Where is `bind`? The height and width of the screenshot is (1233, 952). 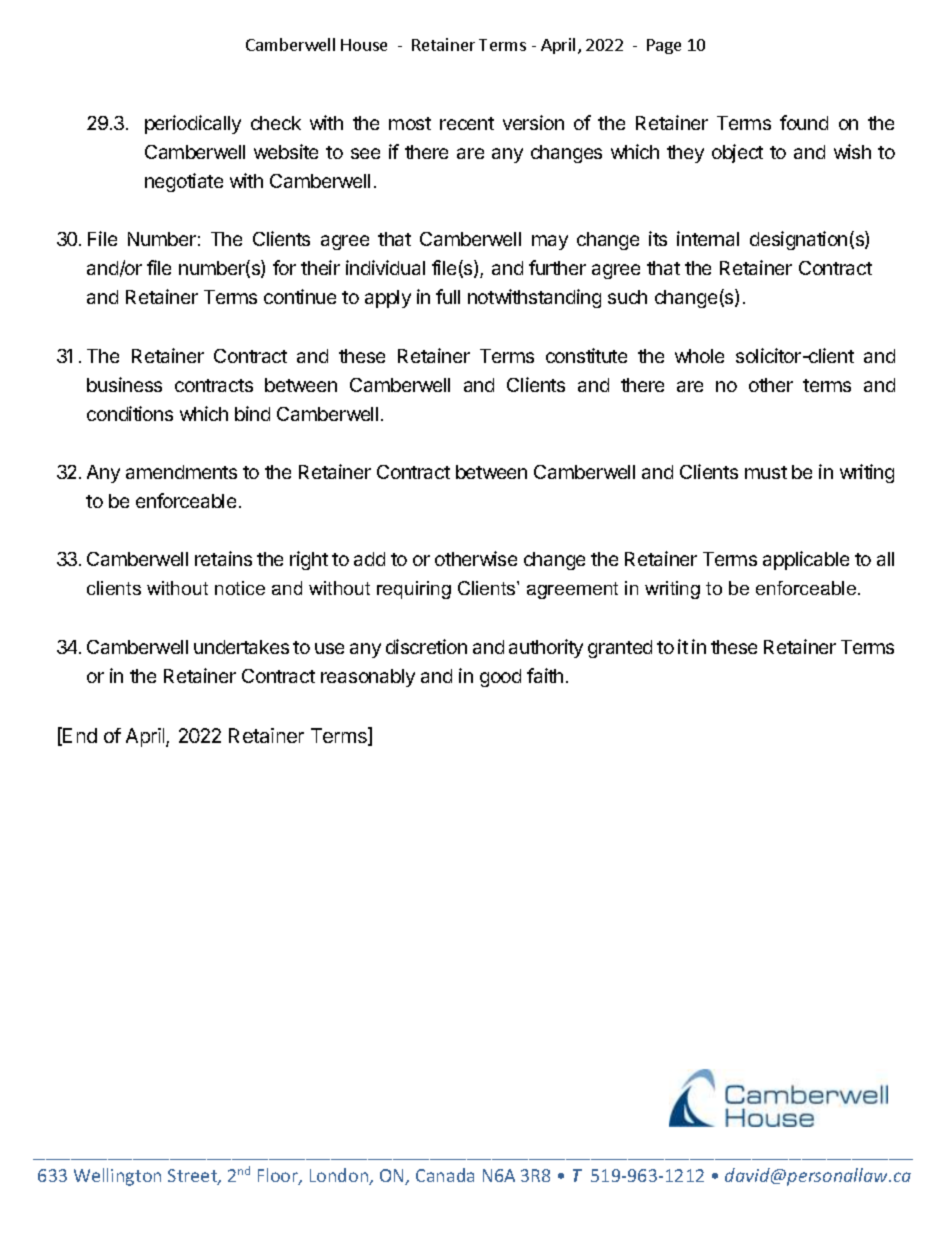 bind is located at coordinates (252, 413).
